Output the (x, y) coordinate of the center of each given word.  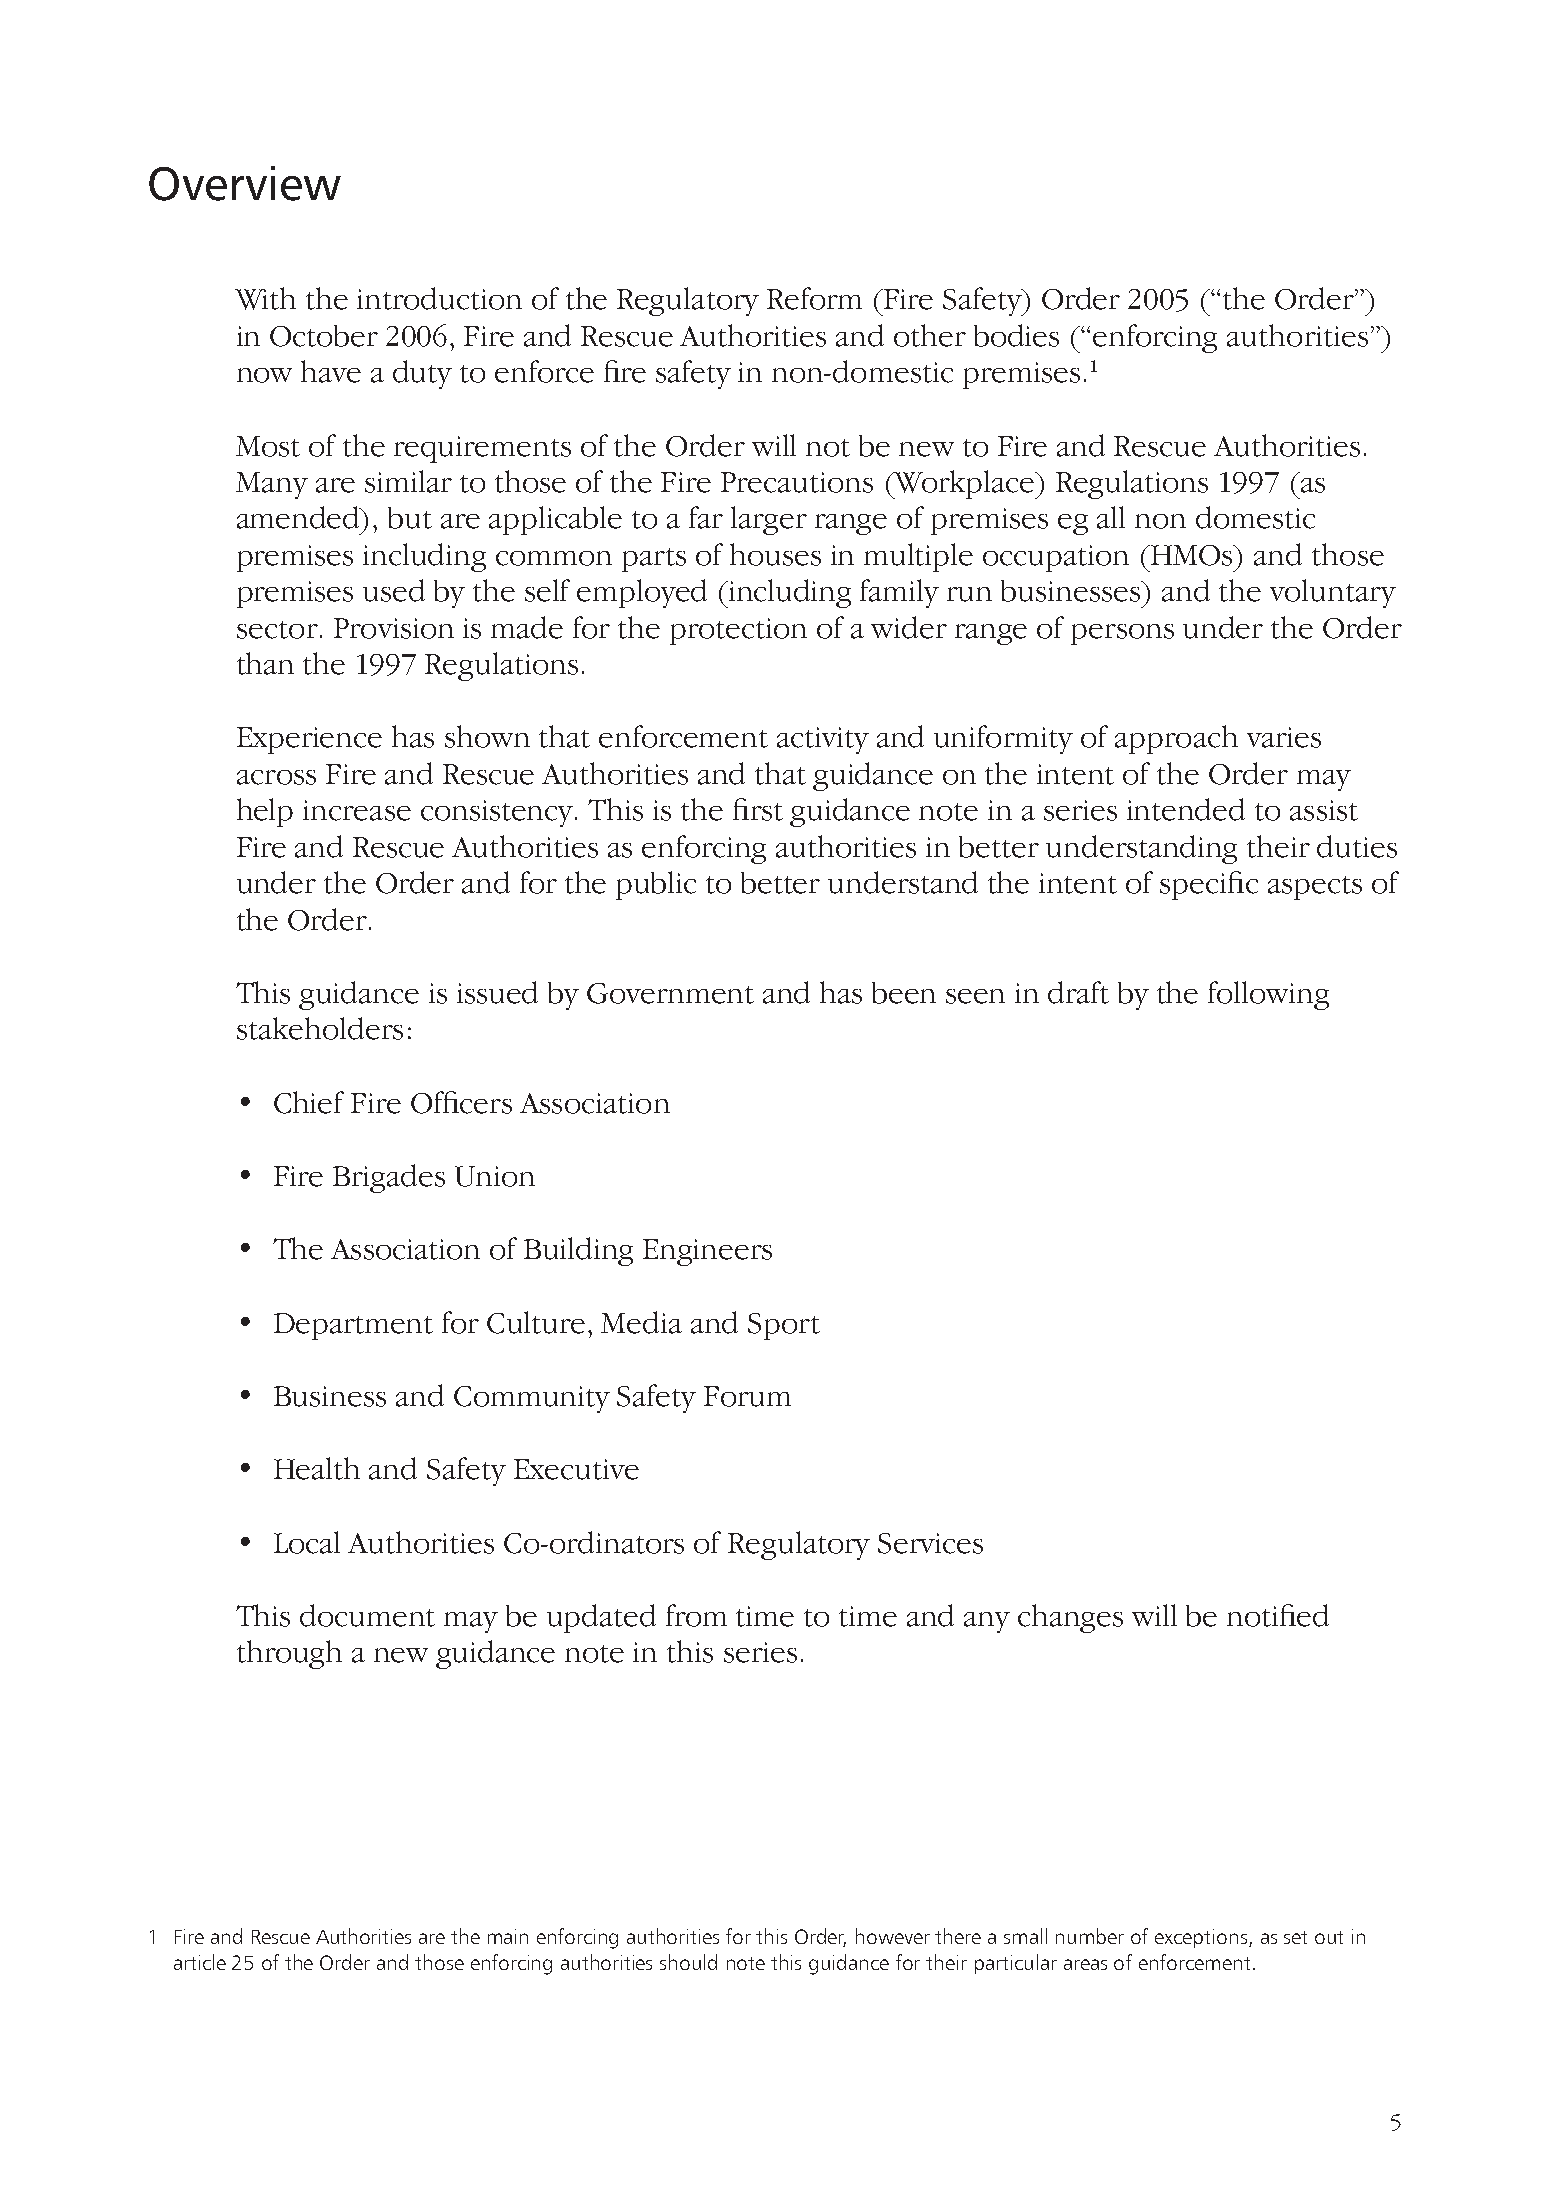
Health (317, 1468)
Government (670, 993)
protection (738, 631)
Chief (309, 1102)
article (200, 1962)
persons (1122, 634)
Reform (814, 298)
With (265, 298)
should (688, 1962)
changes (1070, 1618)
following (1268, 995)
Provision (394, 628)
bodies (1016, 335)
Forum (747, 1396)
